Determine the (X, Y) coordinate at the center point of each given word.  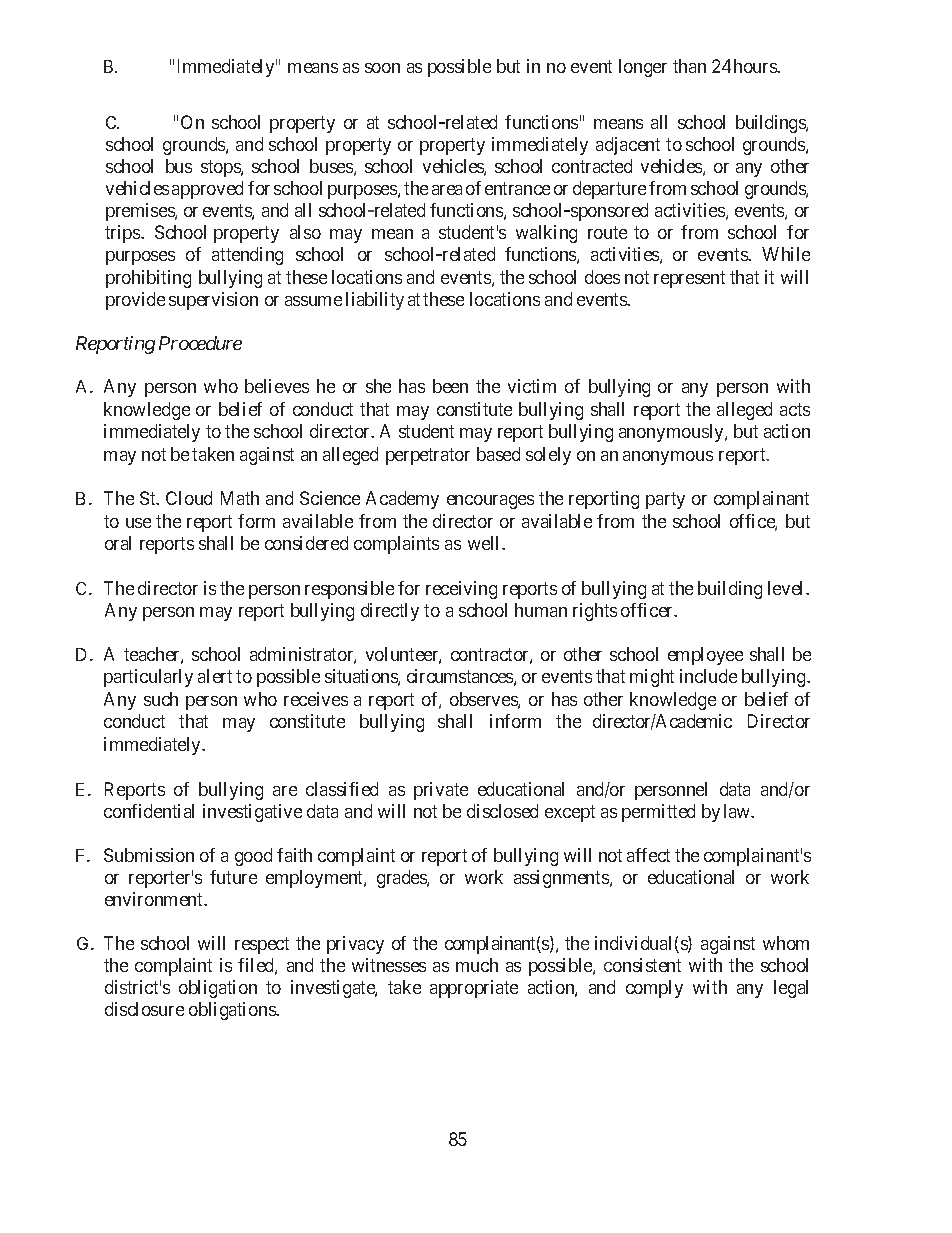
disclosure (144, 1009)
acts (795, 409)
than (689, 66)
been (450, 386)
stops (221, 168)
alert (215, 676)
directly (390, 612)
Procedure (200, 343)
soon (382, 68)
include (708, 676)
